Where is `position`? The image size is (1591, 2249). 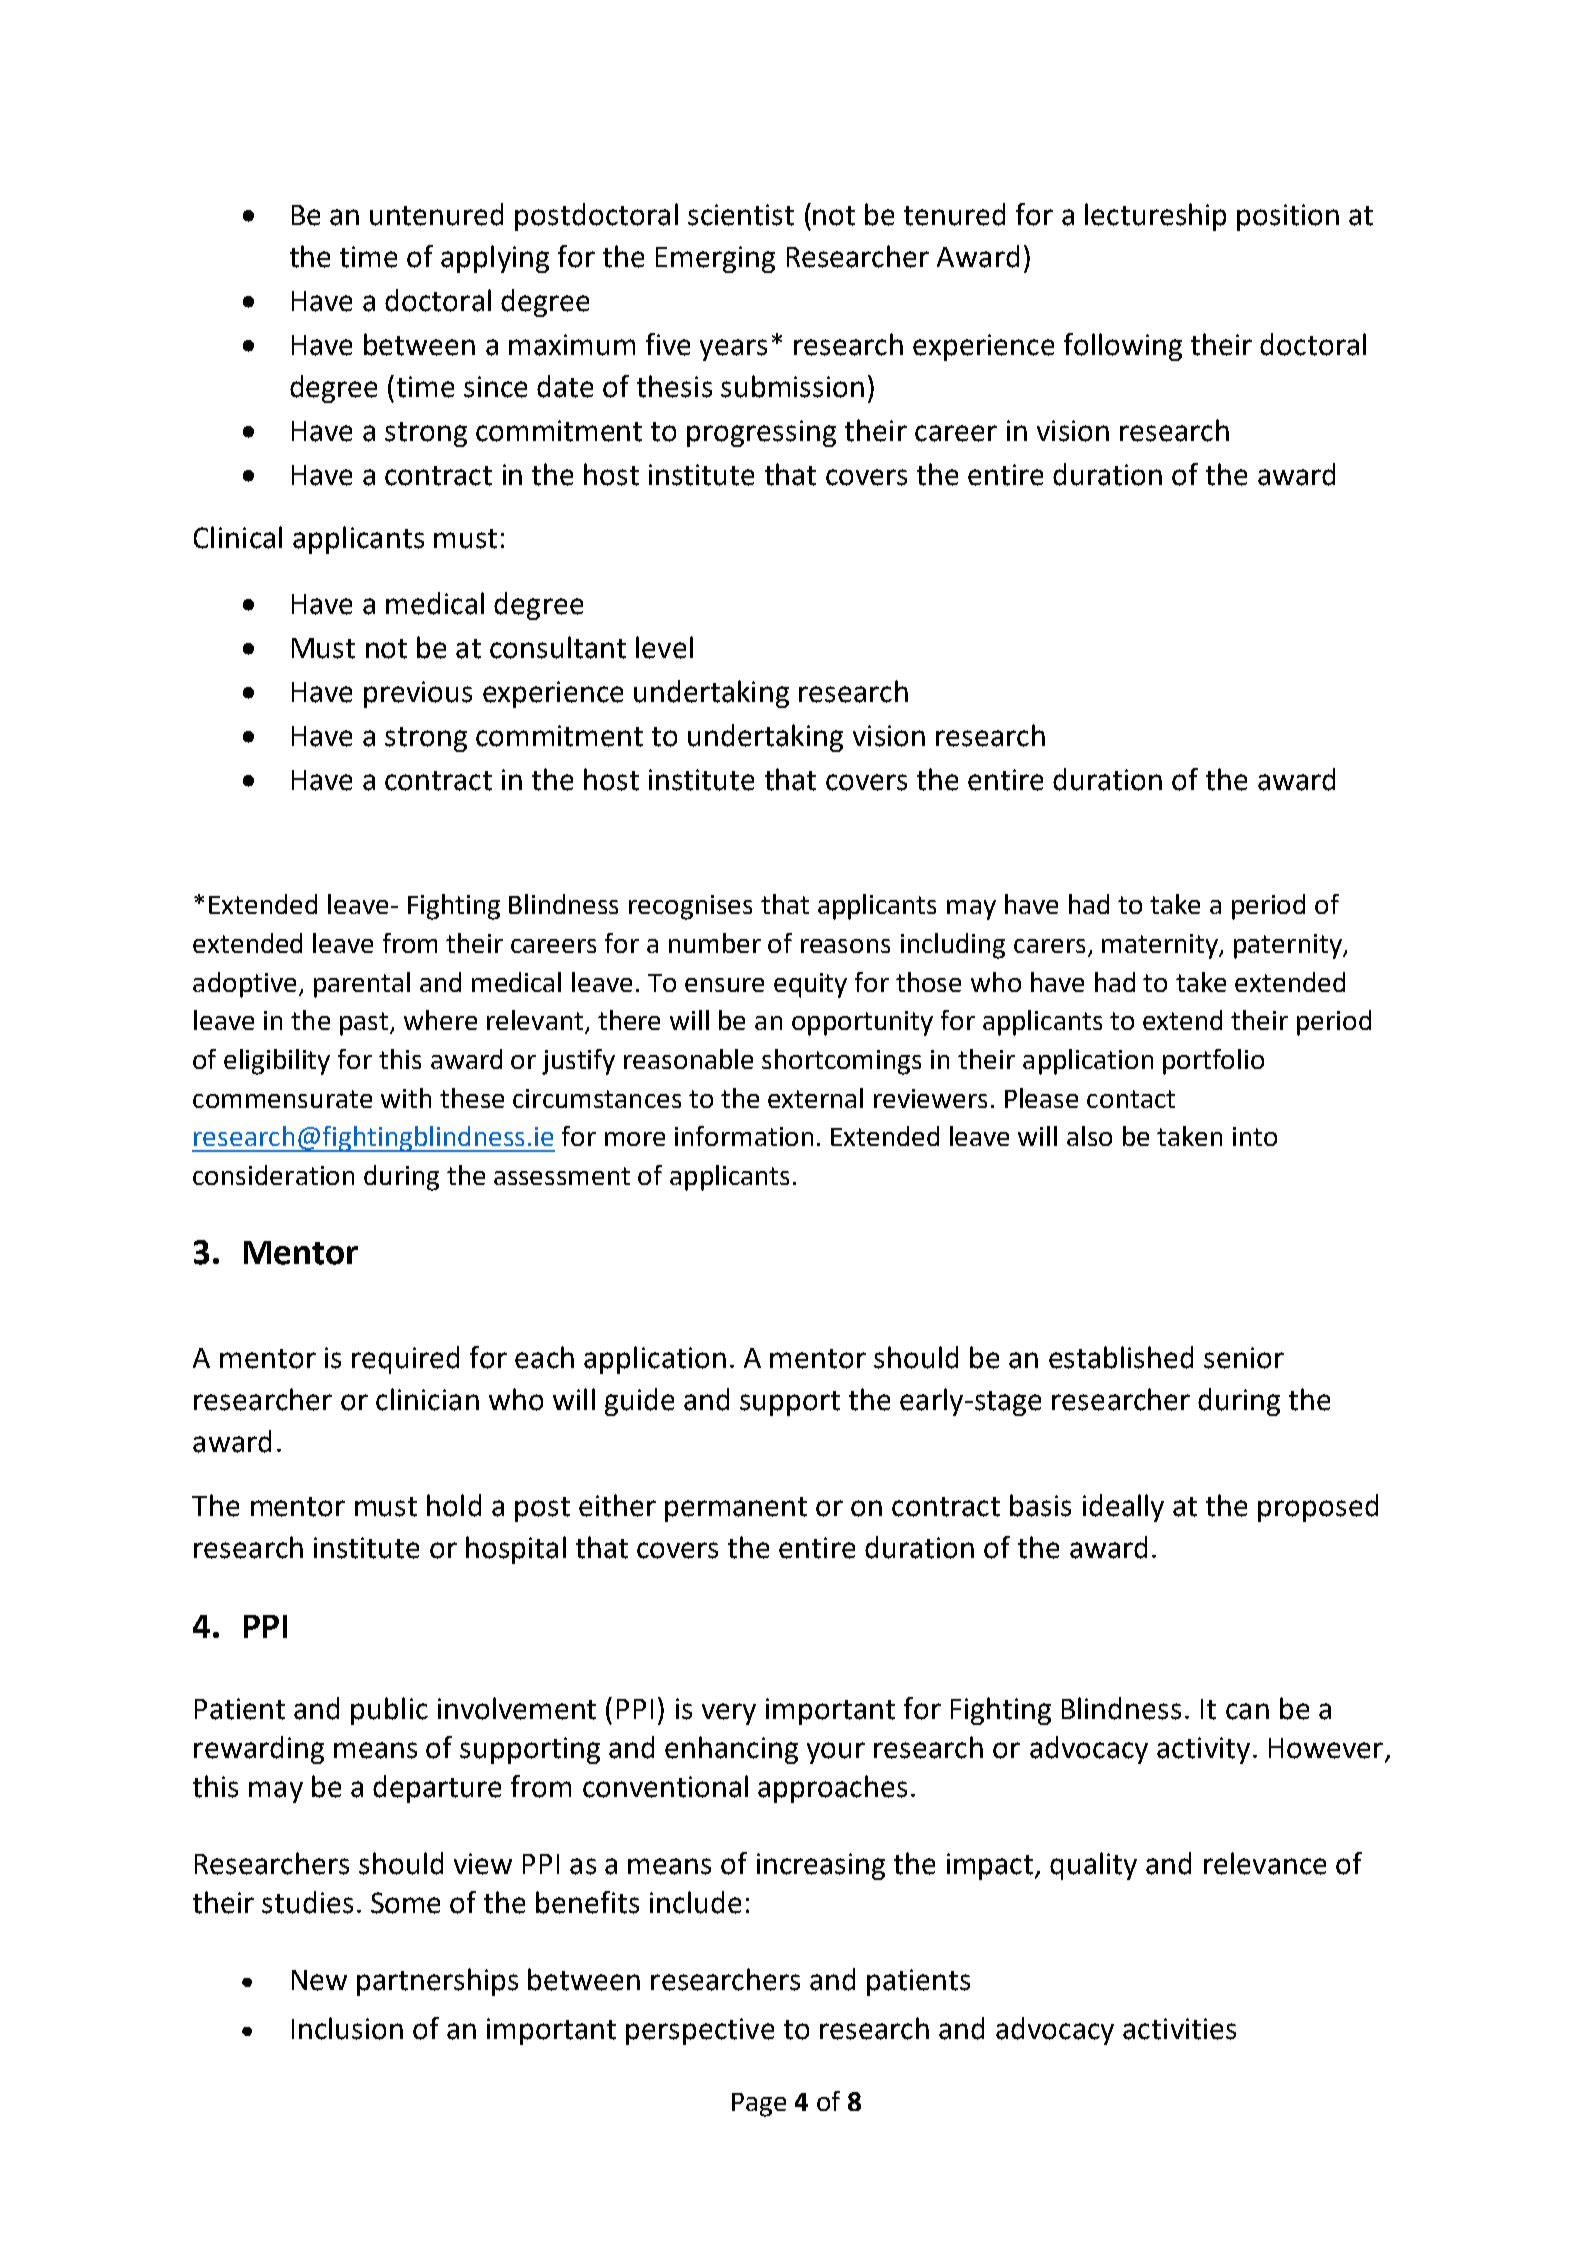 position is located at coordinates (1288, 217).
